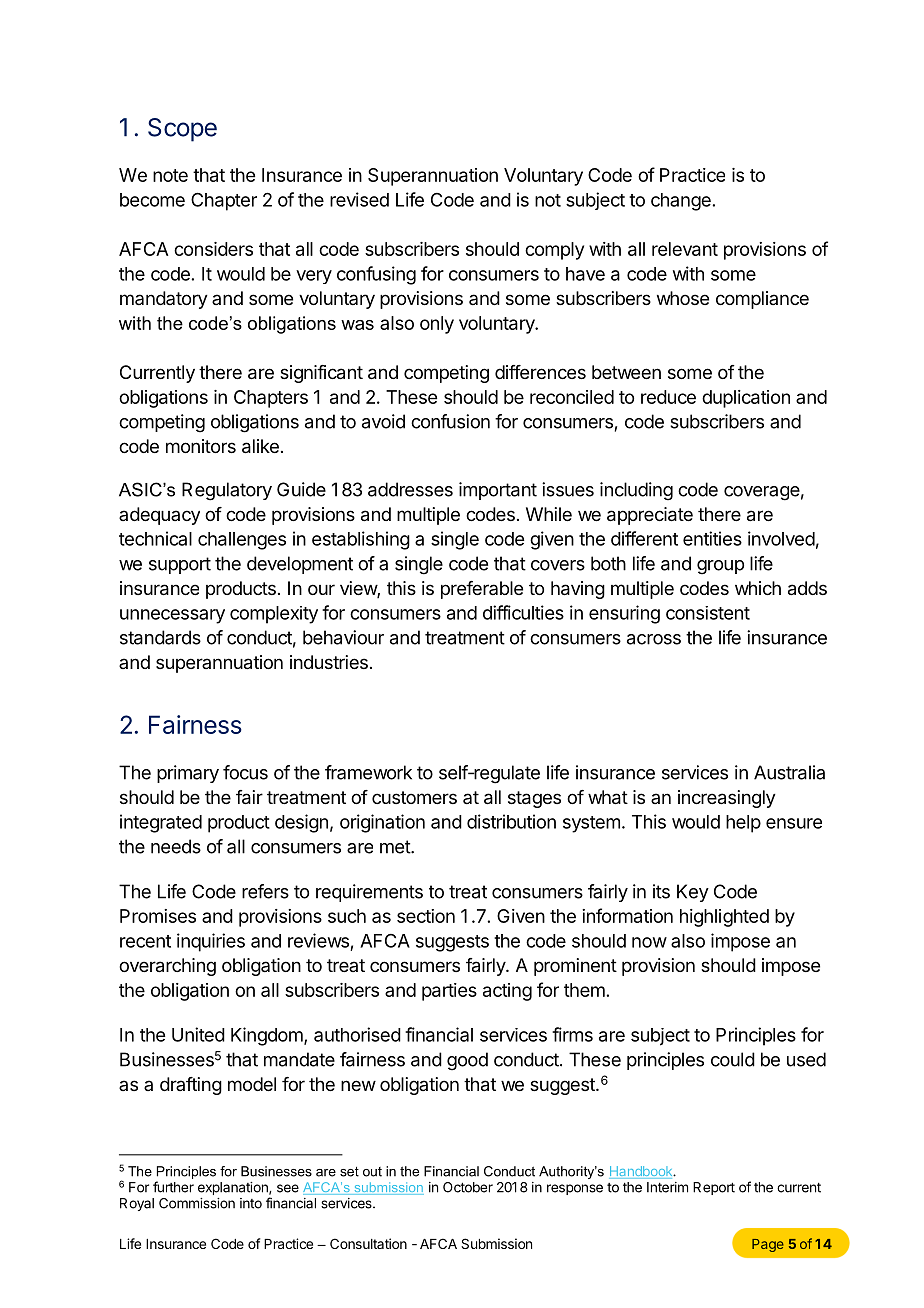  Describe the element at coordinates (708, 613) in the image. I see `consistent` at that location.
